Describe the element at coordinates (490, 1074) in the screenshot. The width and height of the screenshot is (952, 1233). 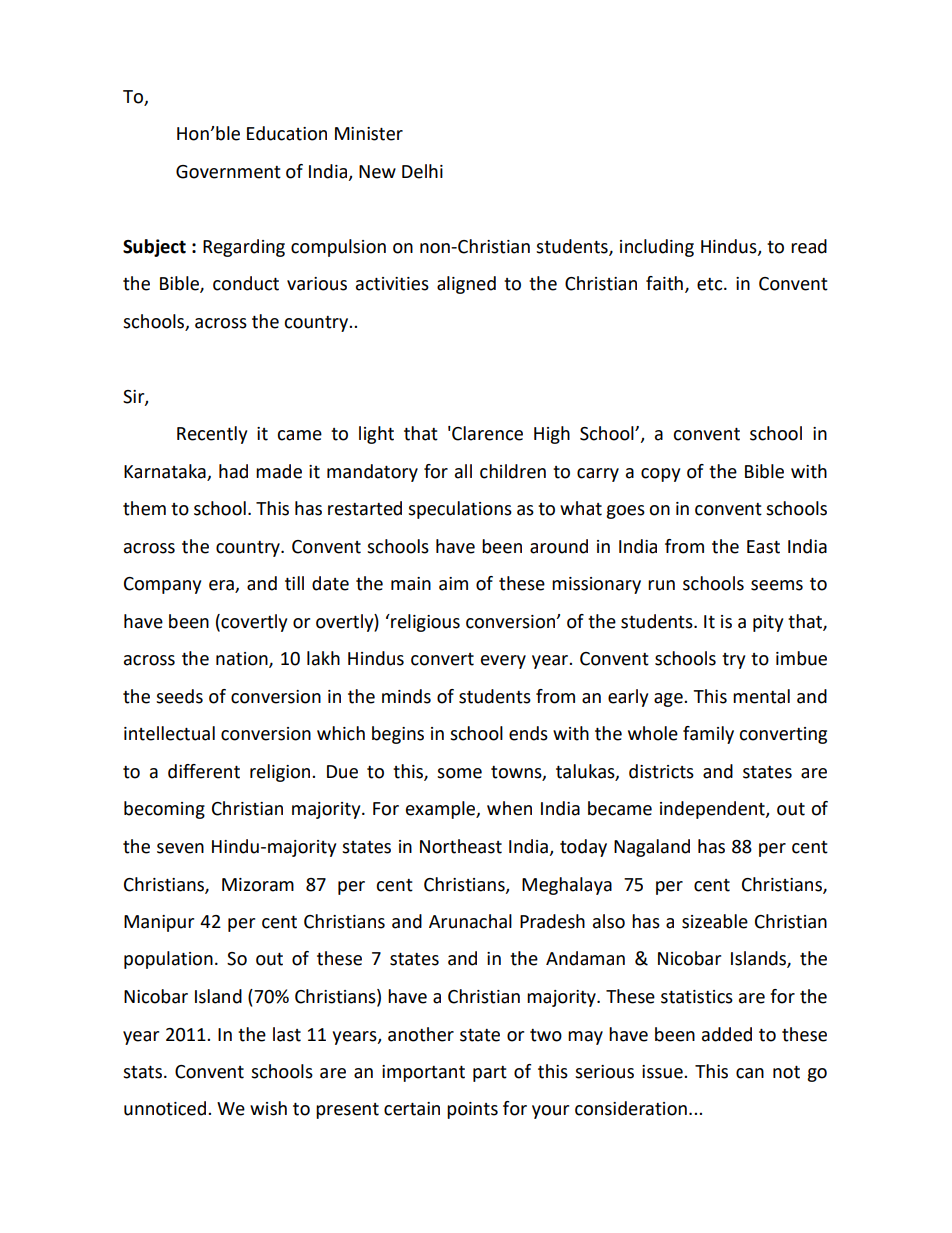
I see `part` at that location.
